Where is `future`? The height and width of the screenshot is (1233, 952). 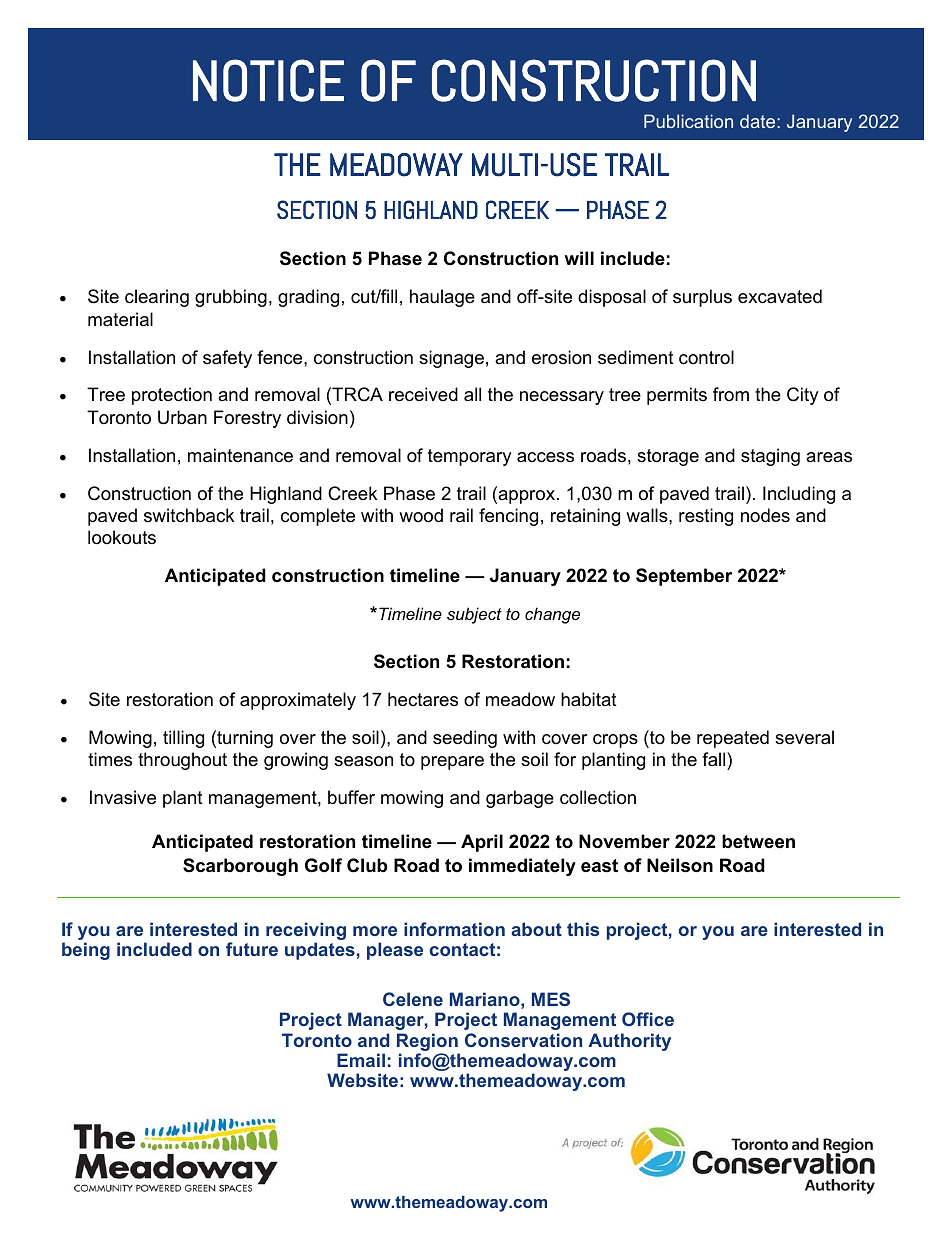 future is located at coordinates (252, 949).
